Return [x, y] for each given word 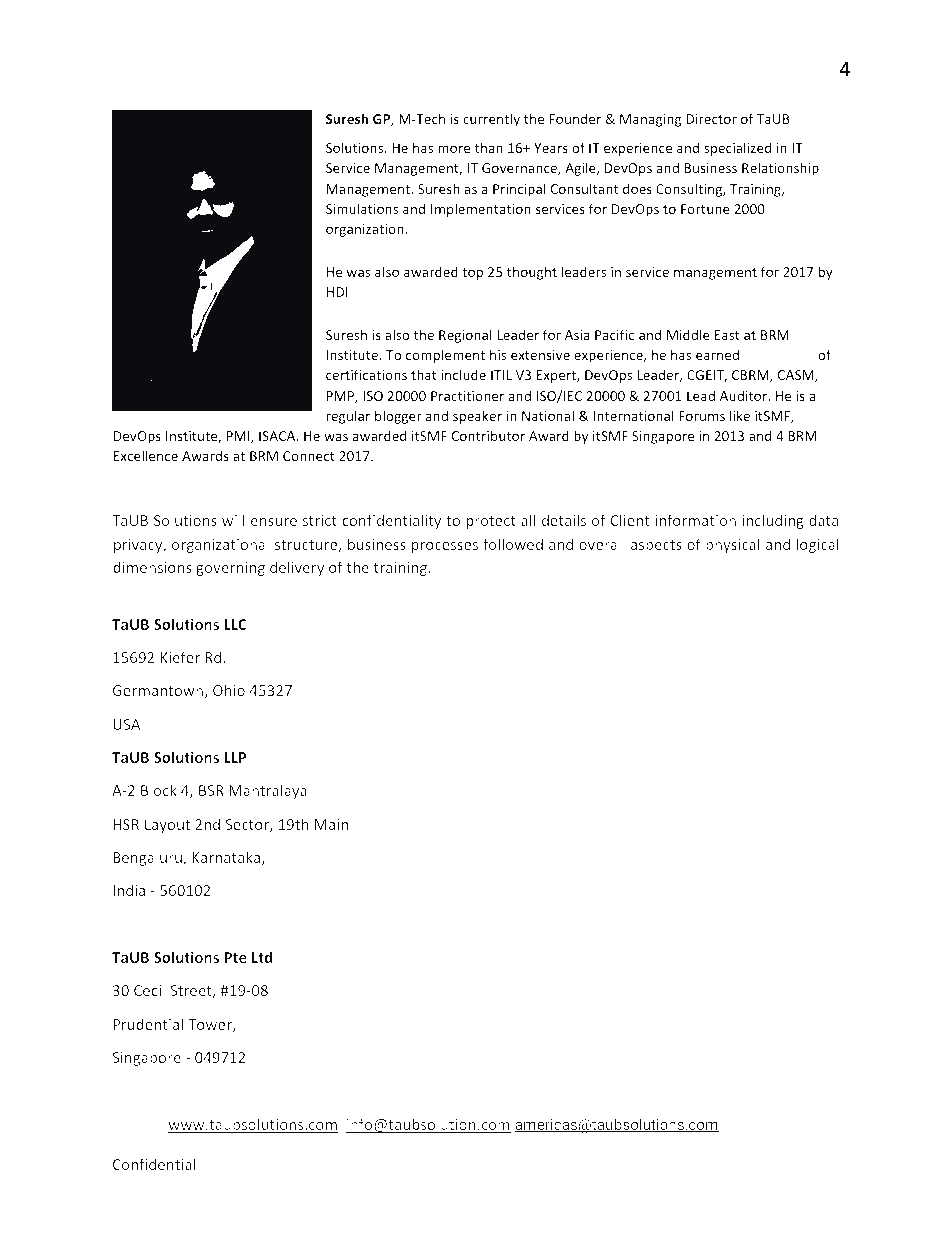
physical [733, 545]
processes [445, 547]
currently [491, 120]
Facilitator [213, 98]
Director [711, 119]
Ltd [262, 957]
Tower [211, 1025]
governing [230, 569]
